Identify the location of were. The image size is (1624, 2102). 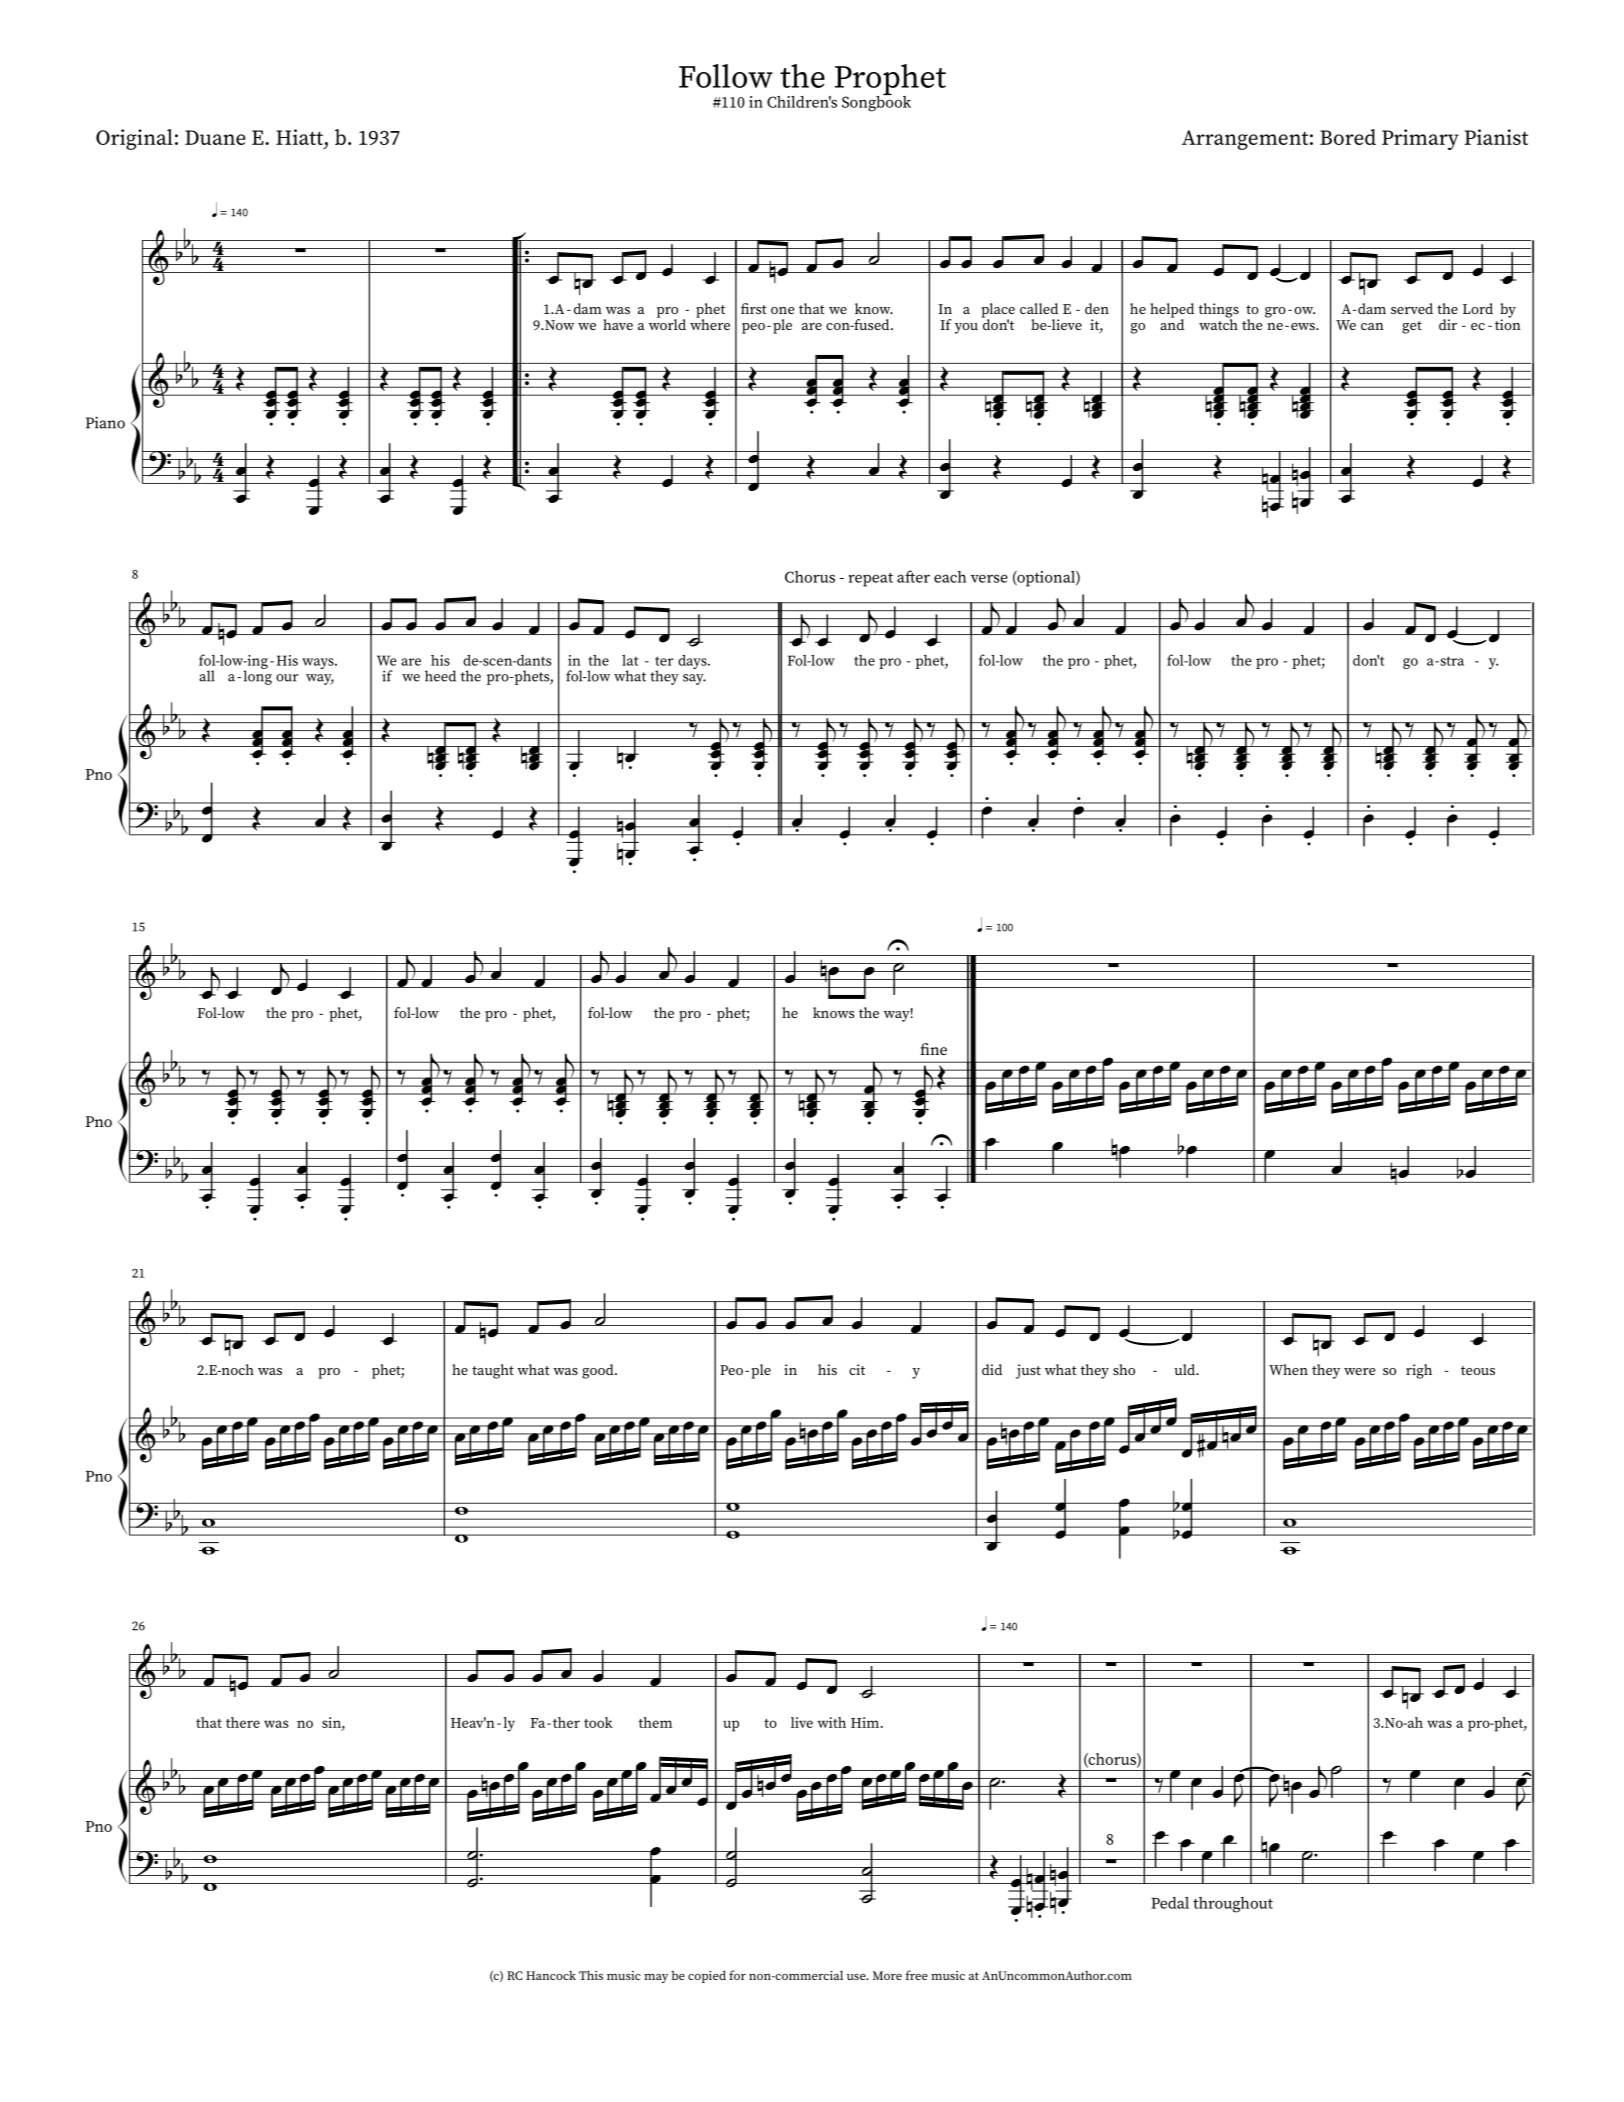
(1359, 1371).
